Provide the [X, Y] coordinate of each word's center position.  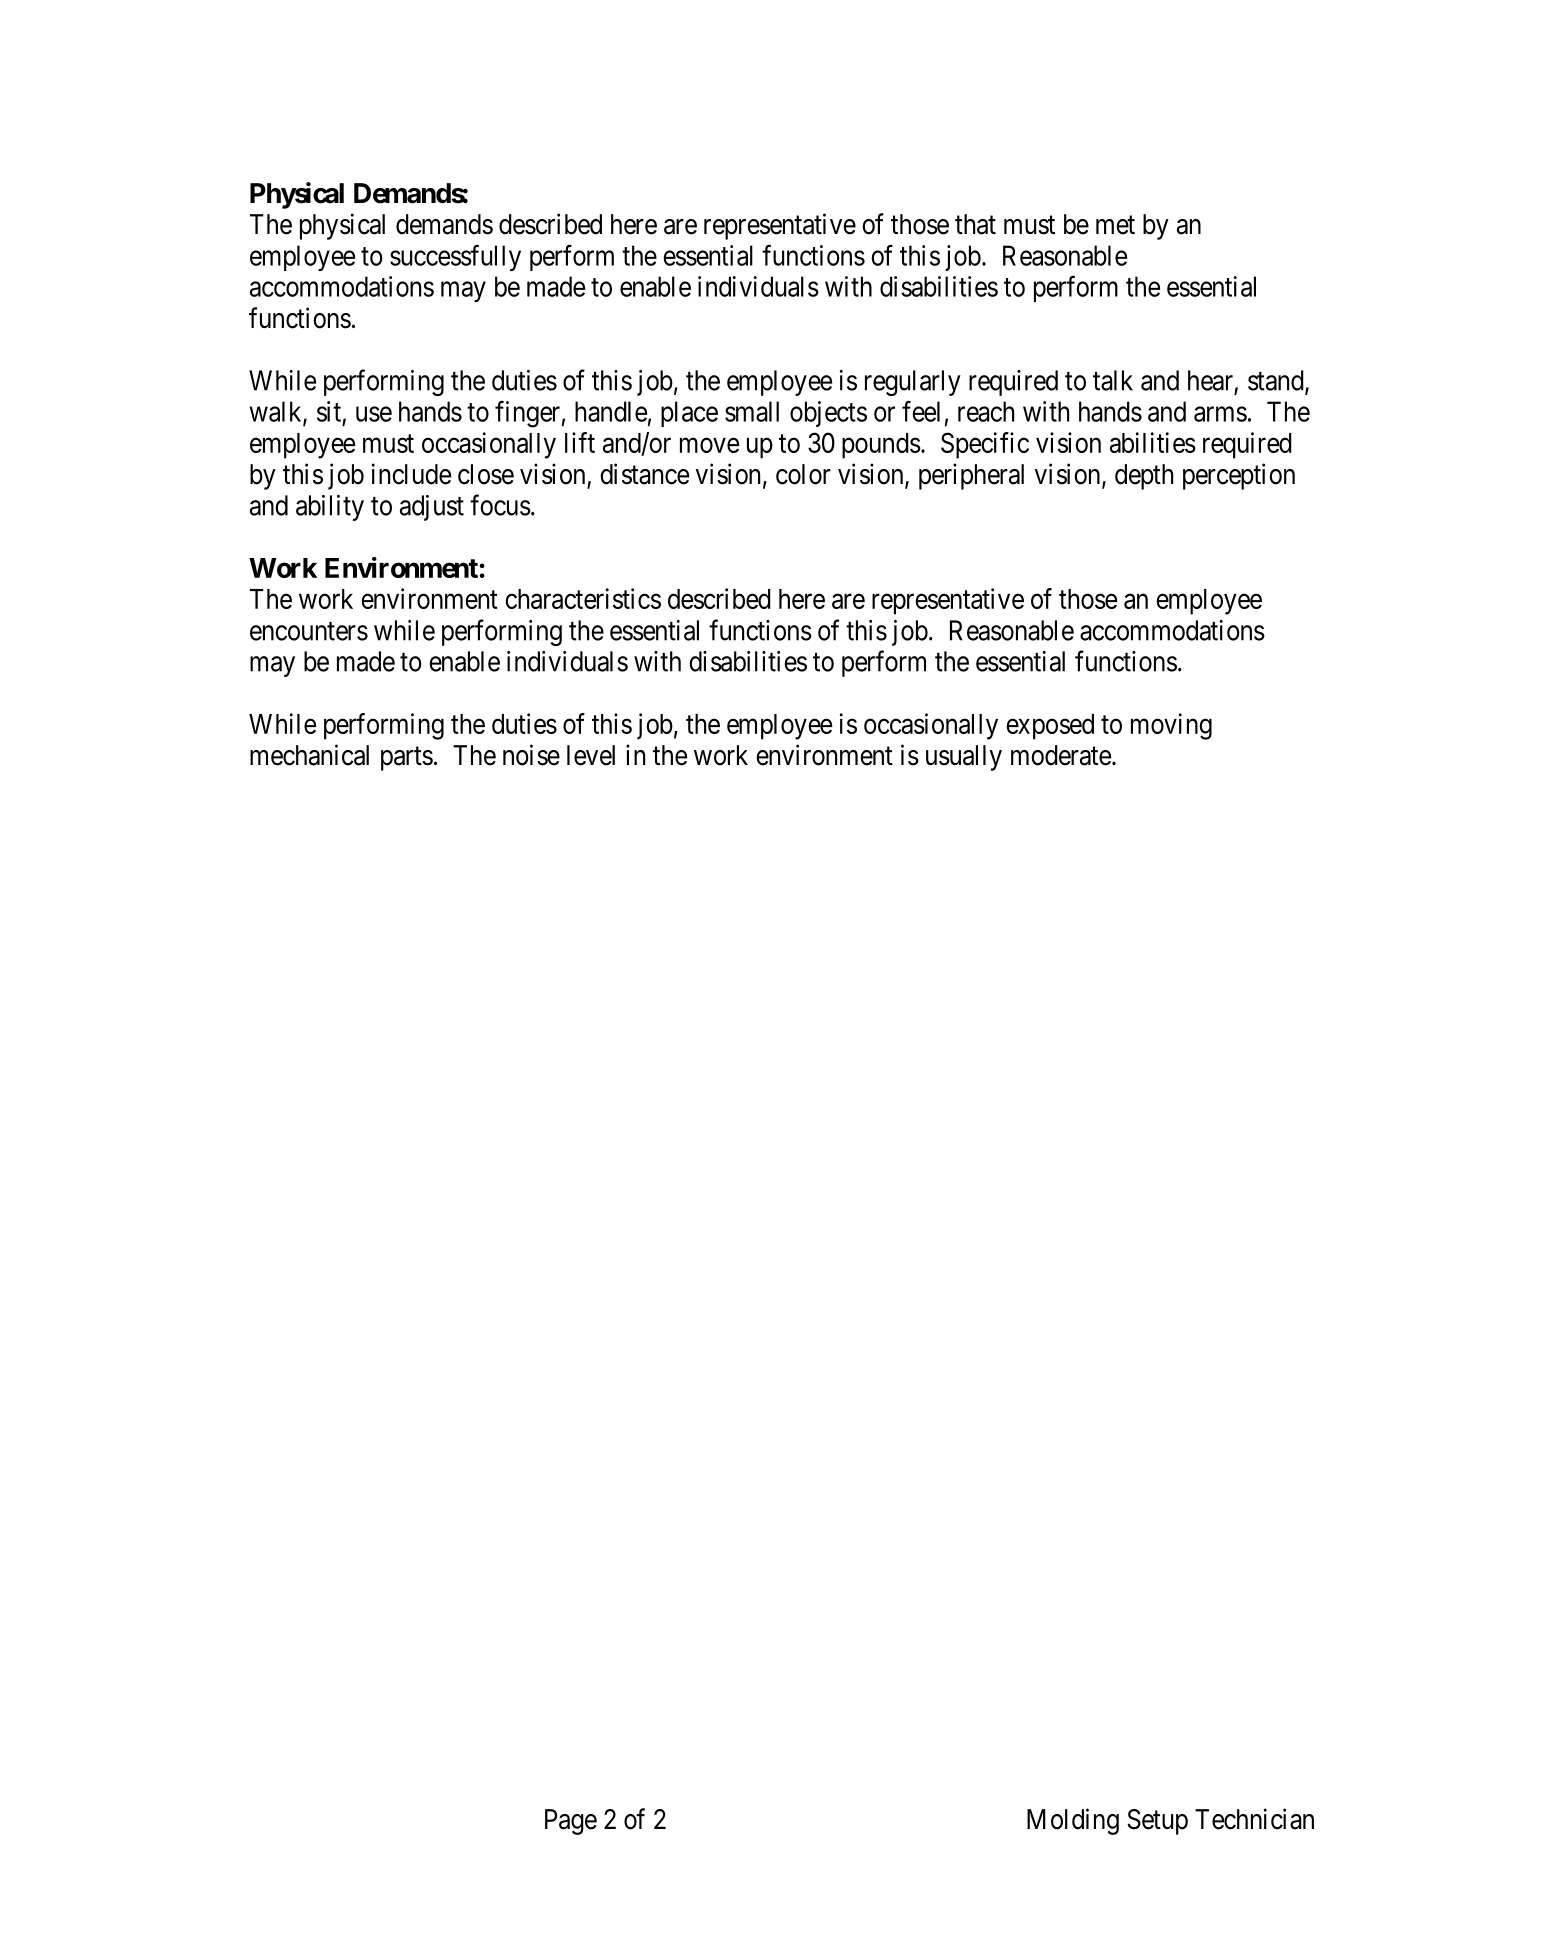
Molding [1073, 1821]
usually [964, 758]
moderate [1061, 755]
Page [571, 1822]
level [591, 755]
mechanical [309, 755]
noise [531, 755]
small [752, 411]
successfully [455, 257]
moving [1171, 726]
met [1115, 225]
